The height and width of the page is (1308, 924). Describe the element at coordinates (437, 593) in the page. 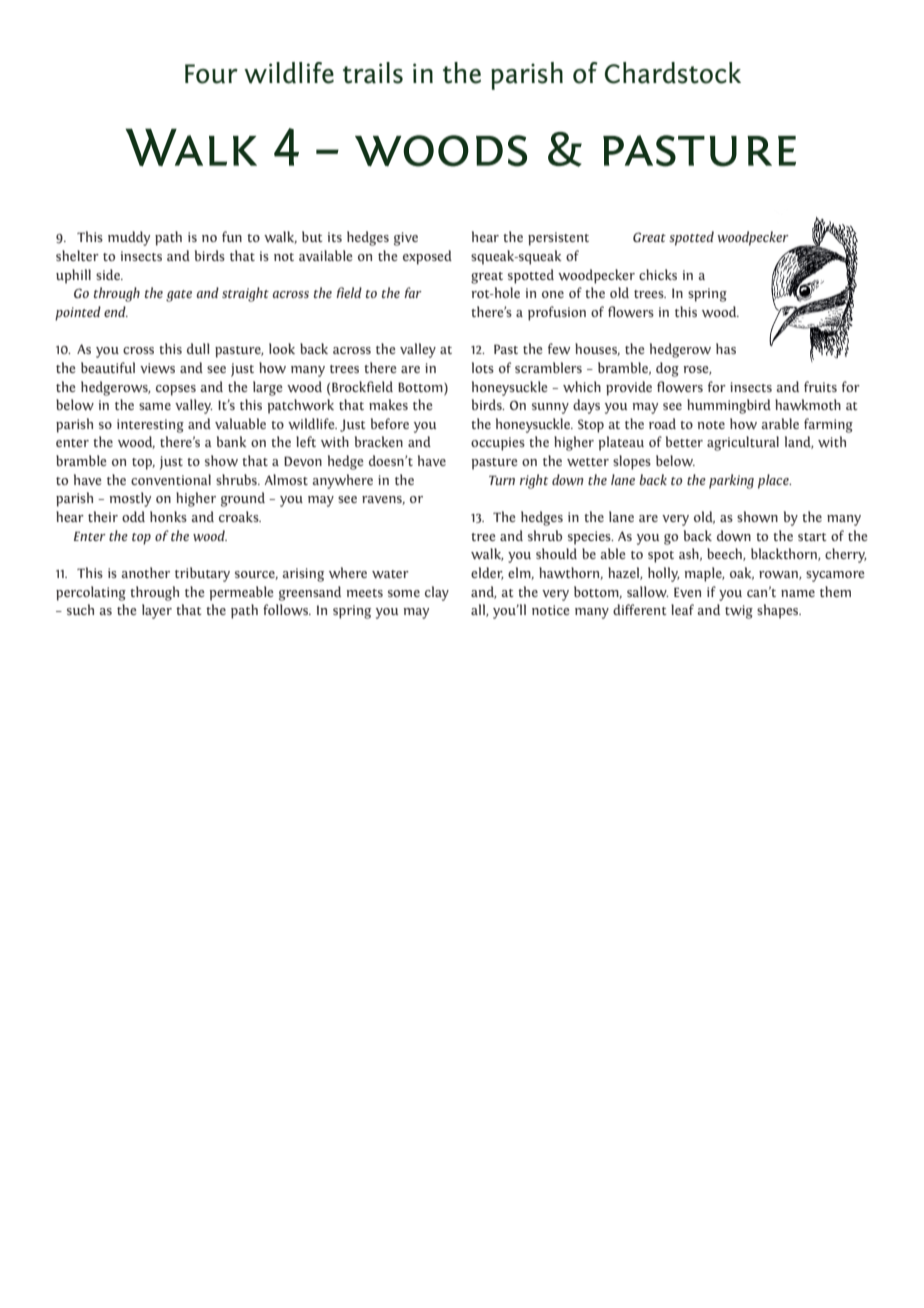

I see `clay` at that location.
